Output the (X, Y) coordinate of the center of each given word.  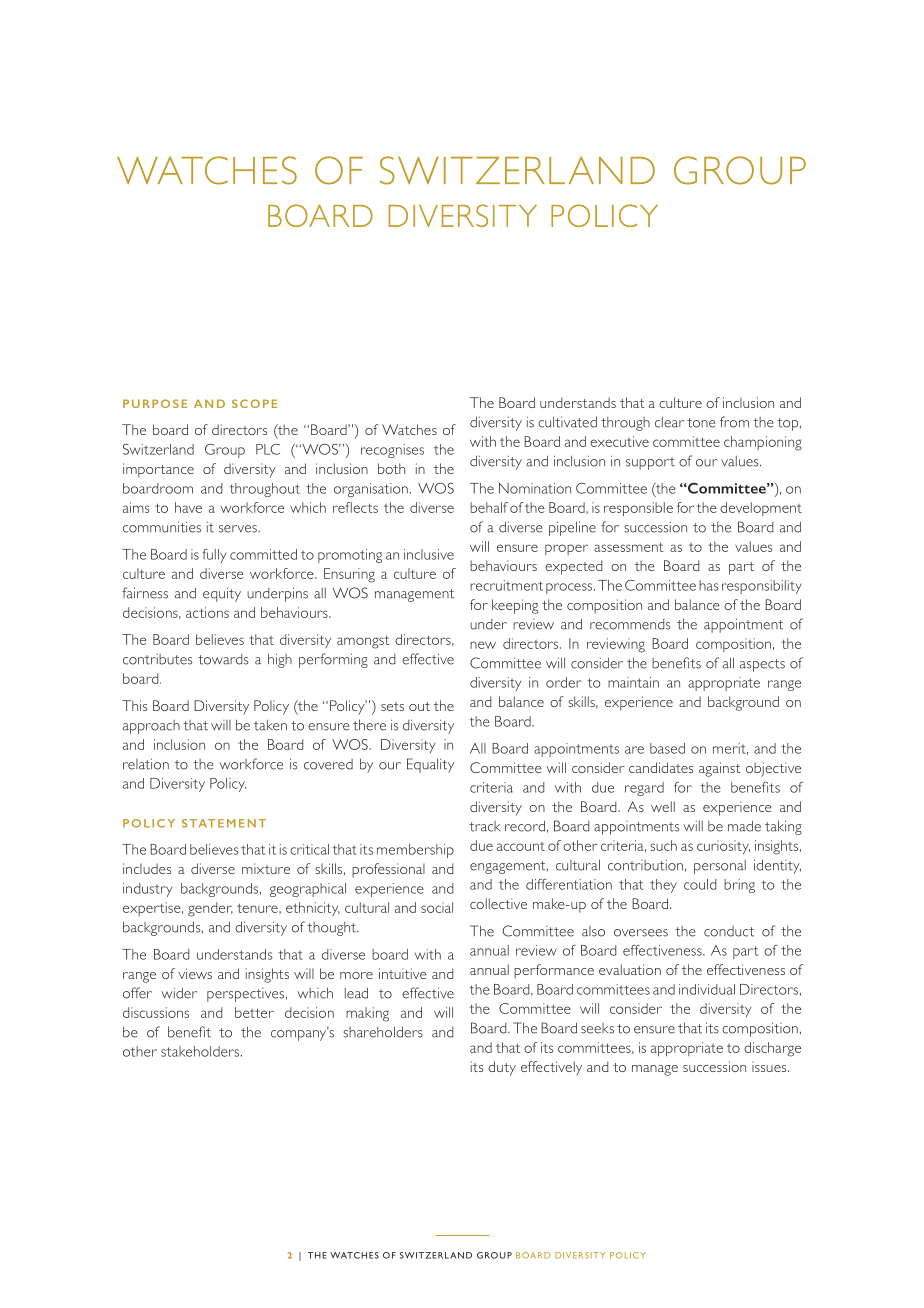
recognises (392, 451)
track (484, 826)
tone (701, 423)
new (483, 645)
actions (207, 612)
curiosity (723, 847)
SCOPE (254, 403)
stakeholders (201, 1051)
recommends (630, 624)
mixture (266, 868)
